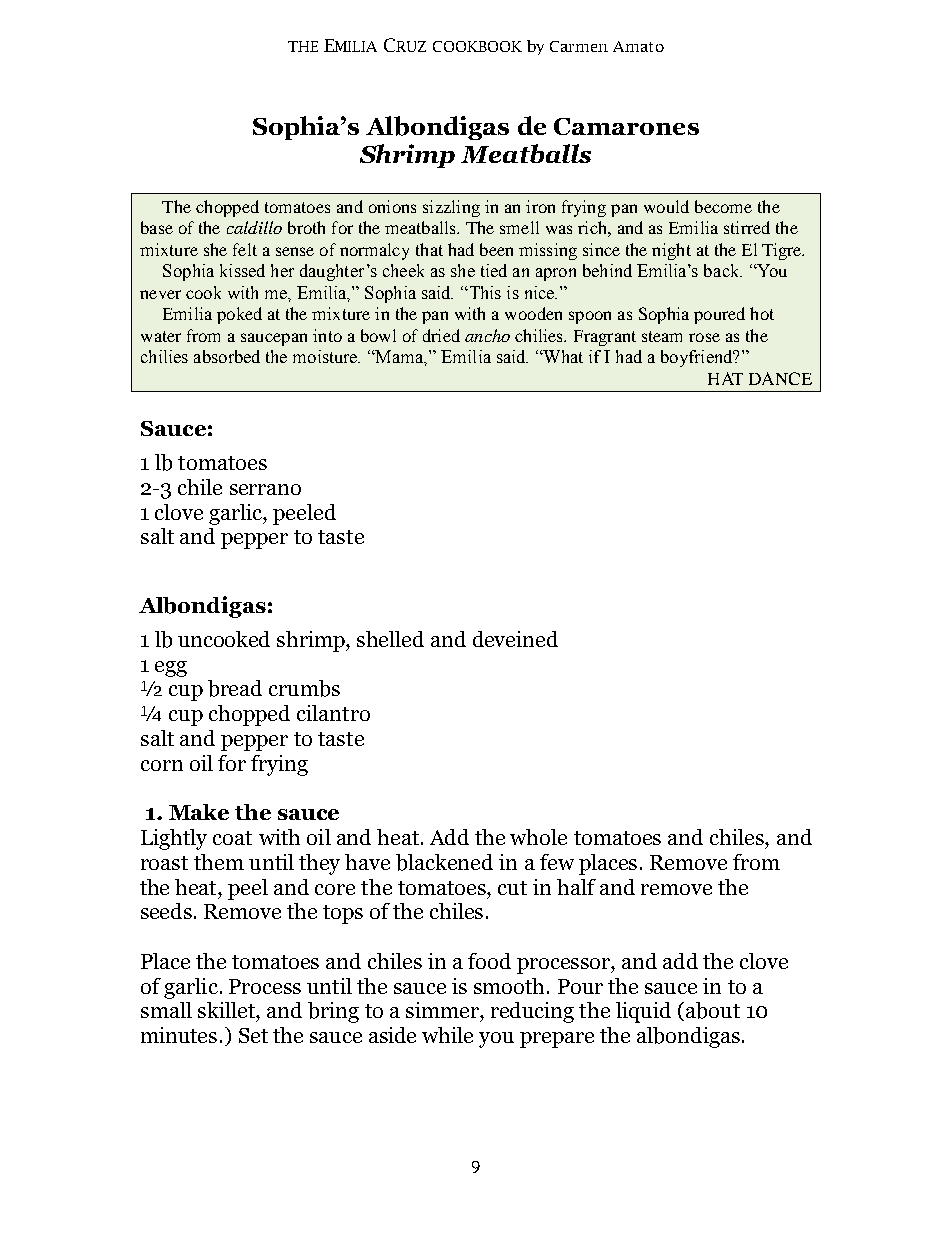 This screenshot has height=1233, width=952. Describe the element at coordinates (579, 46) in the screenshot. I see `Carmen` at that location.
